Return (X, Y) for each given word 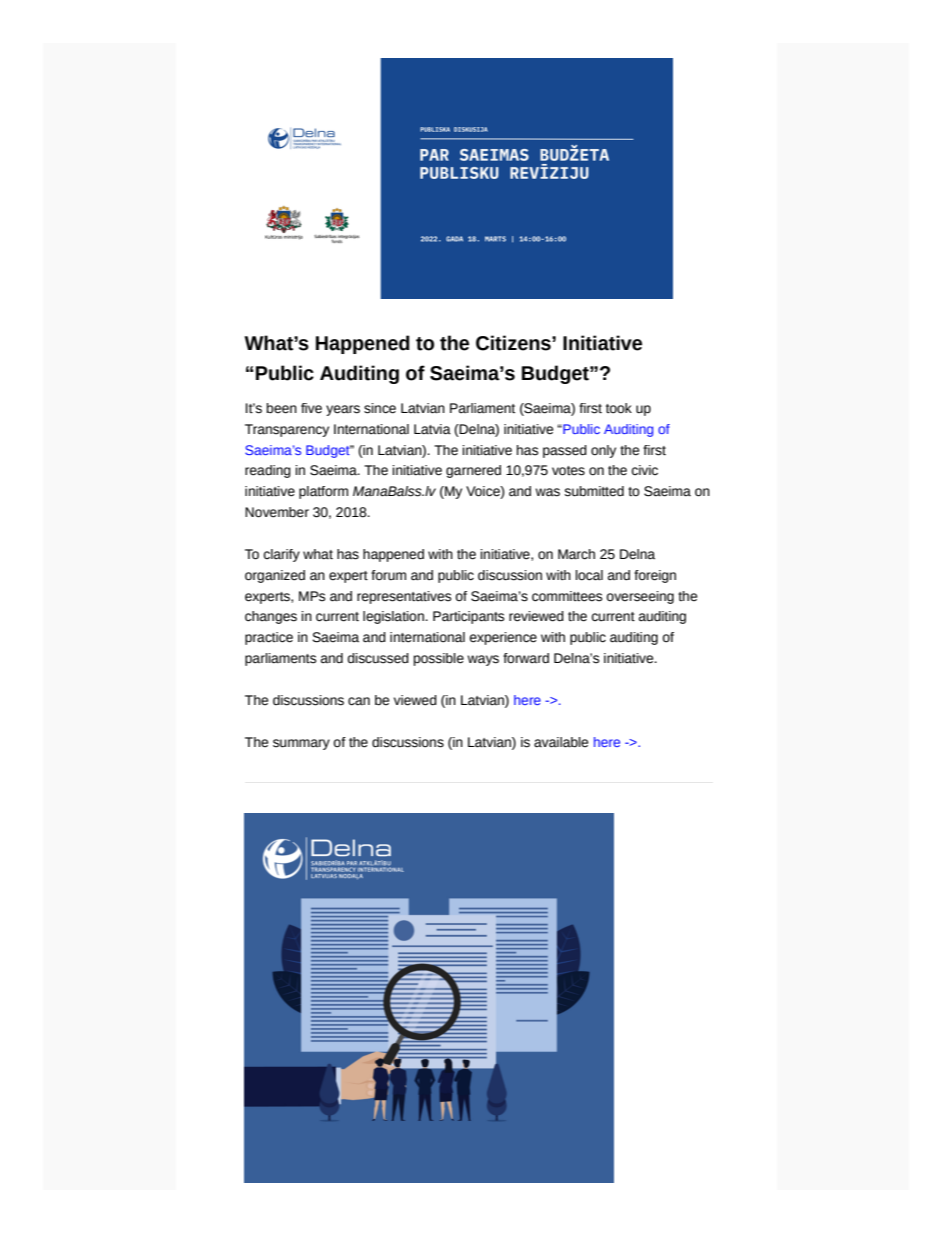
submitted (594, 491)
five (311, 408)
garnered (473, 471)
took (619, 408)
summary (301, 744)
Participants (468, 617)
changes (271, 617)
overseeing (640, 597)
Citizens (514, 343)
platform (323, 492)
